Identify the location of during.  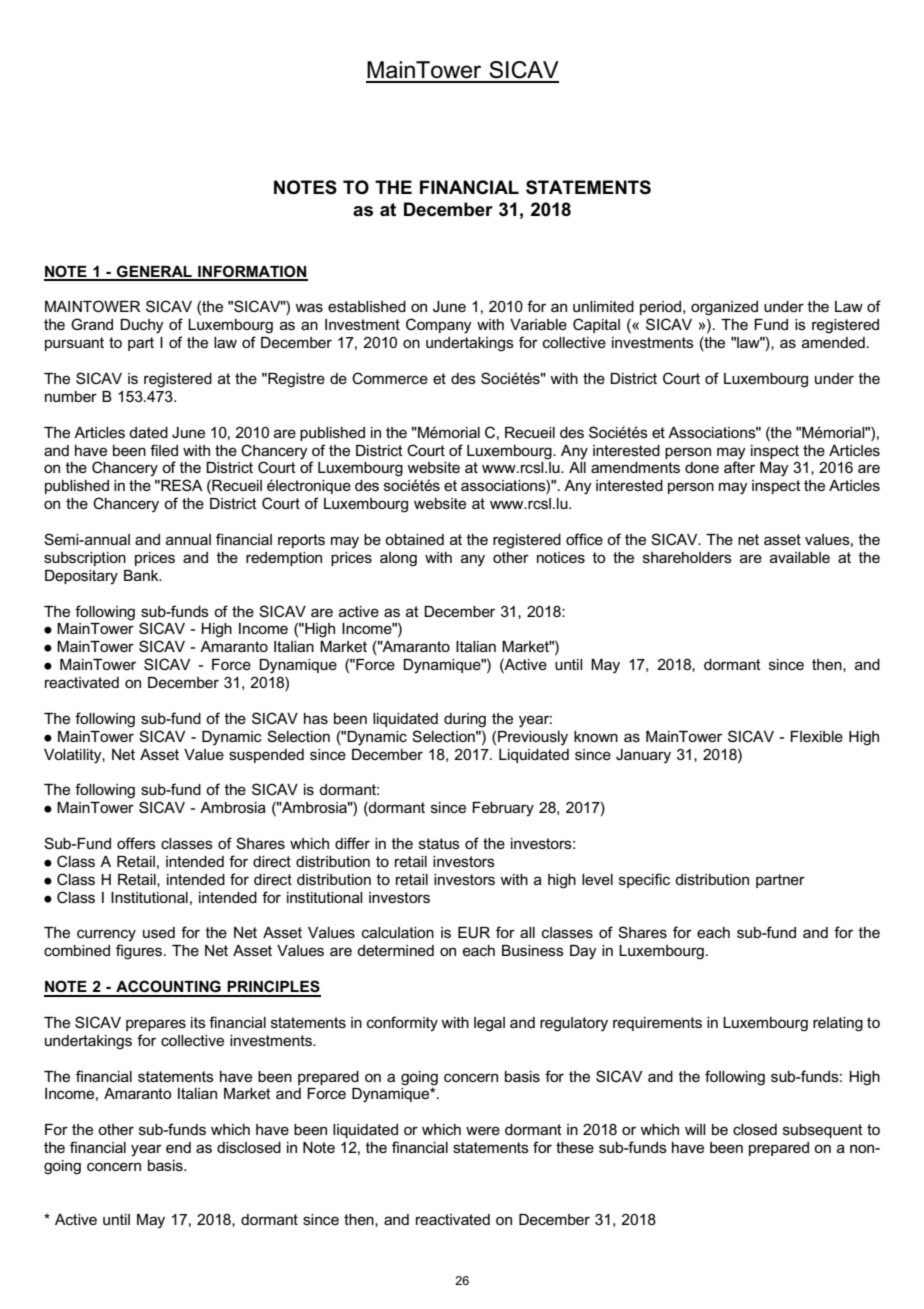
(465, 720).
